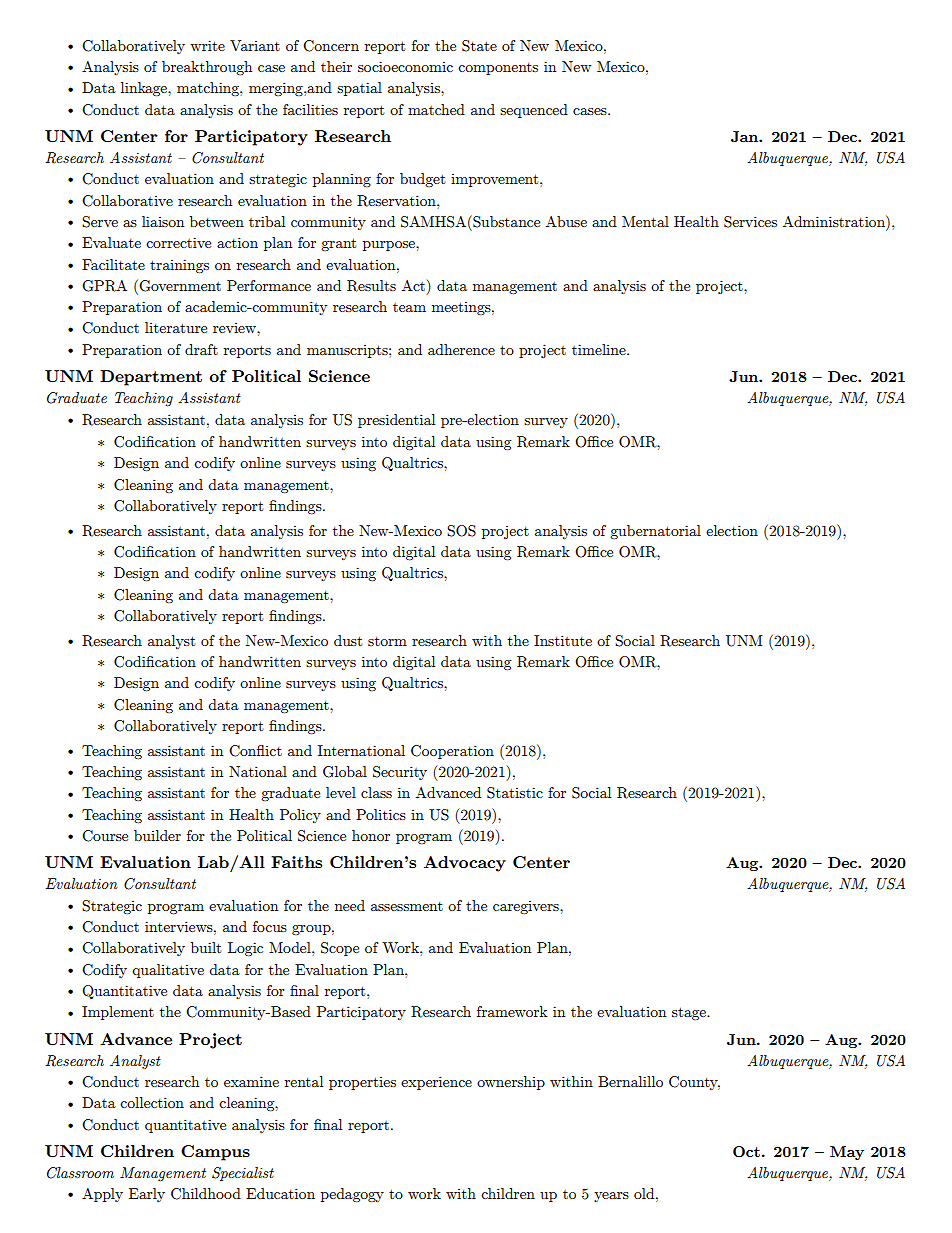 This page has width=952, height=1233. I want to click on experience, so click(436, 1083).
